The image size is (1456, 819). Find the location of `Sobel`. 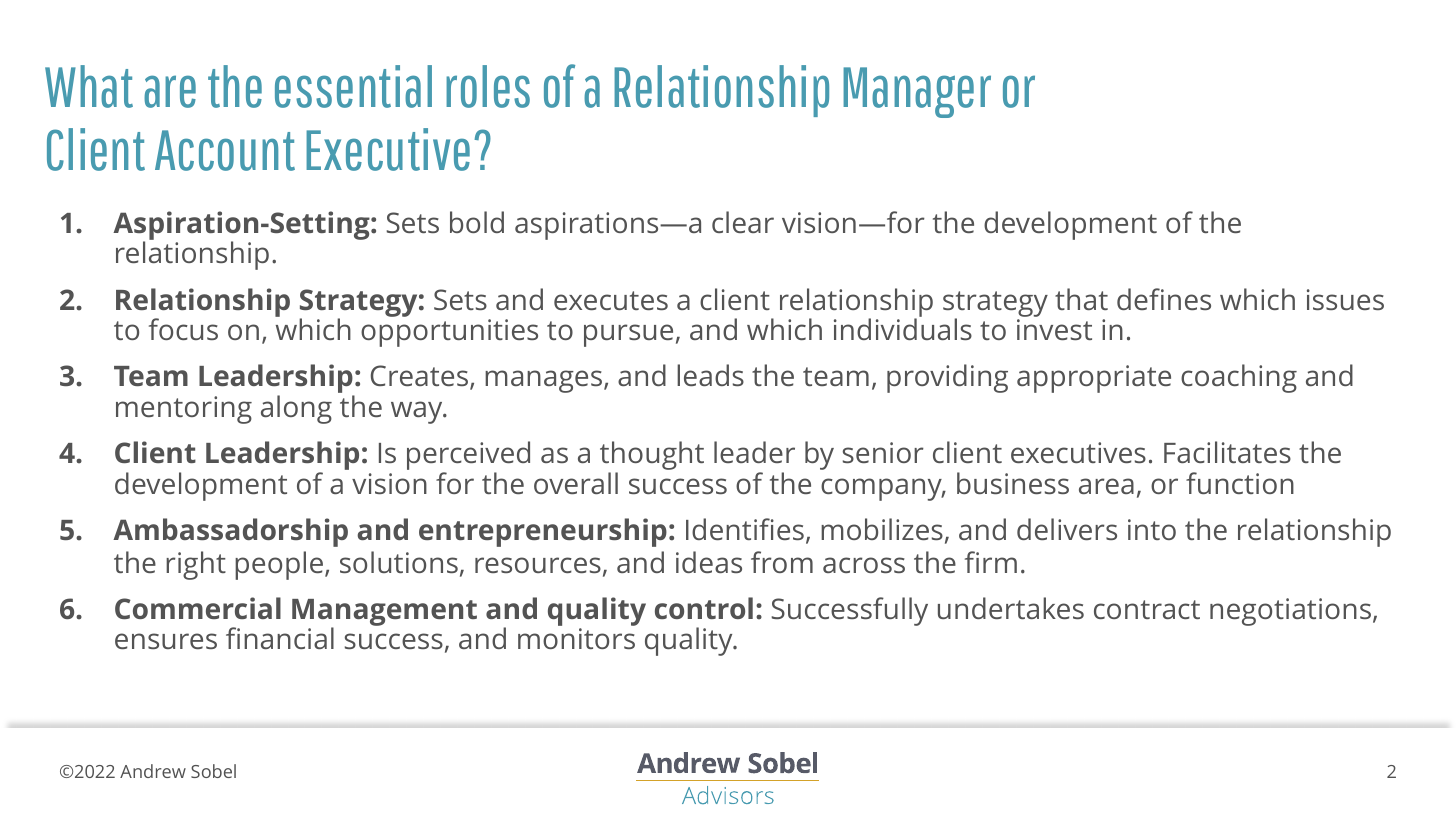

Sobel is located at coordinates (213, 771).
